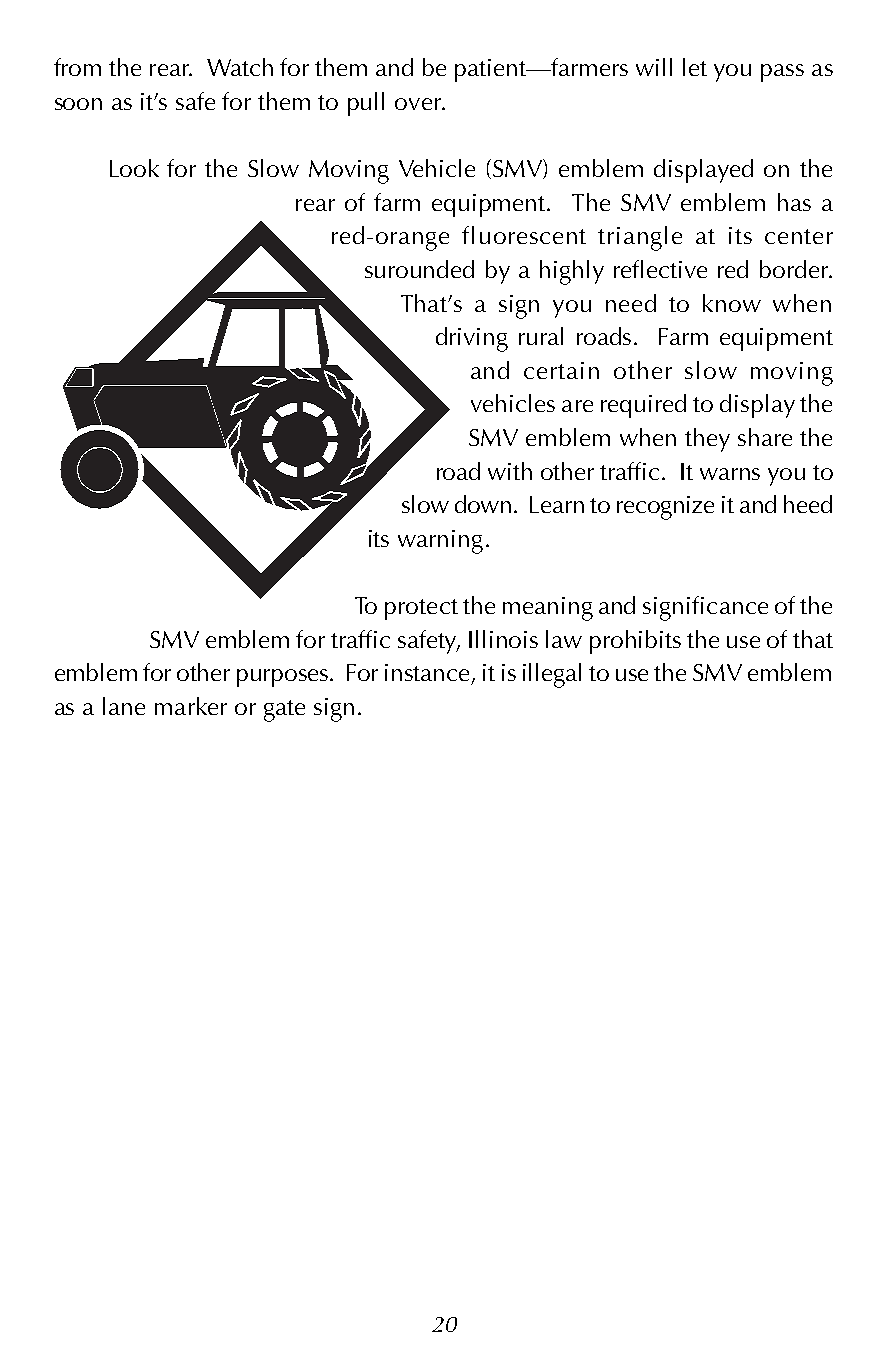 This page has width=887, height=1372. I want to click on center, so click(799, 236).
